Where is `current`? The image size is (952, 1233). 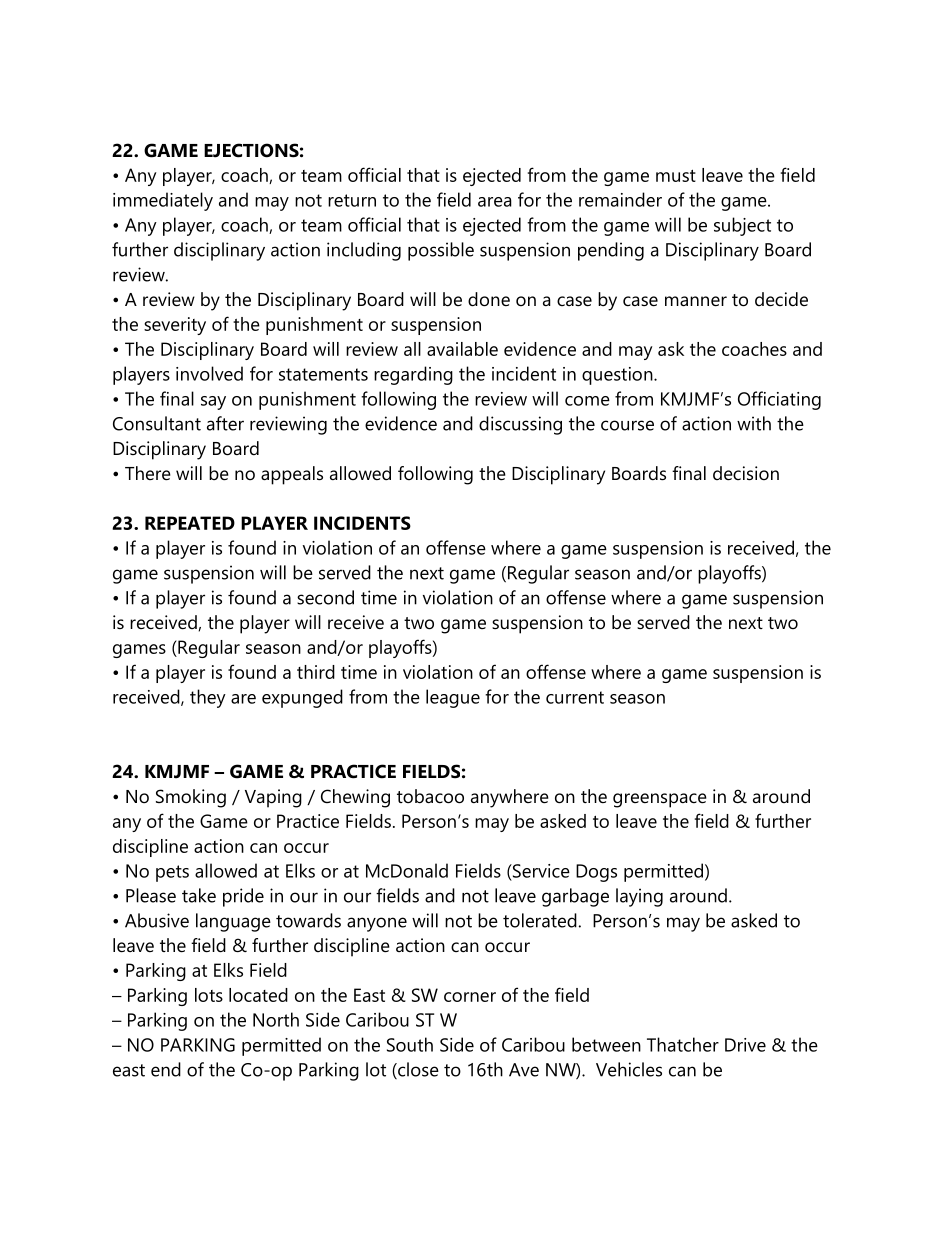 current is located at coordinates (575, 697).
